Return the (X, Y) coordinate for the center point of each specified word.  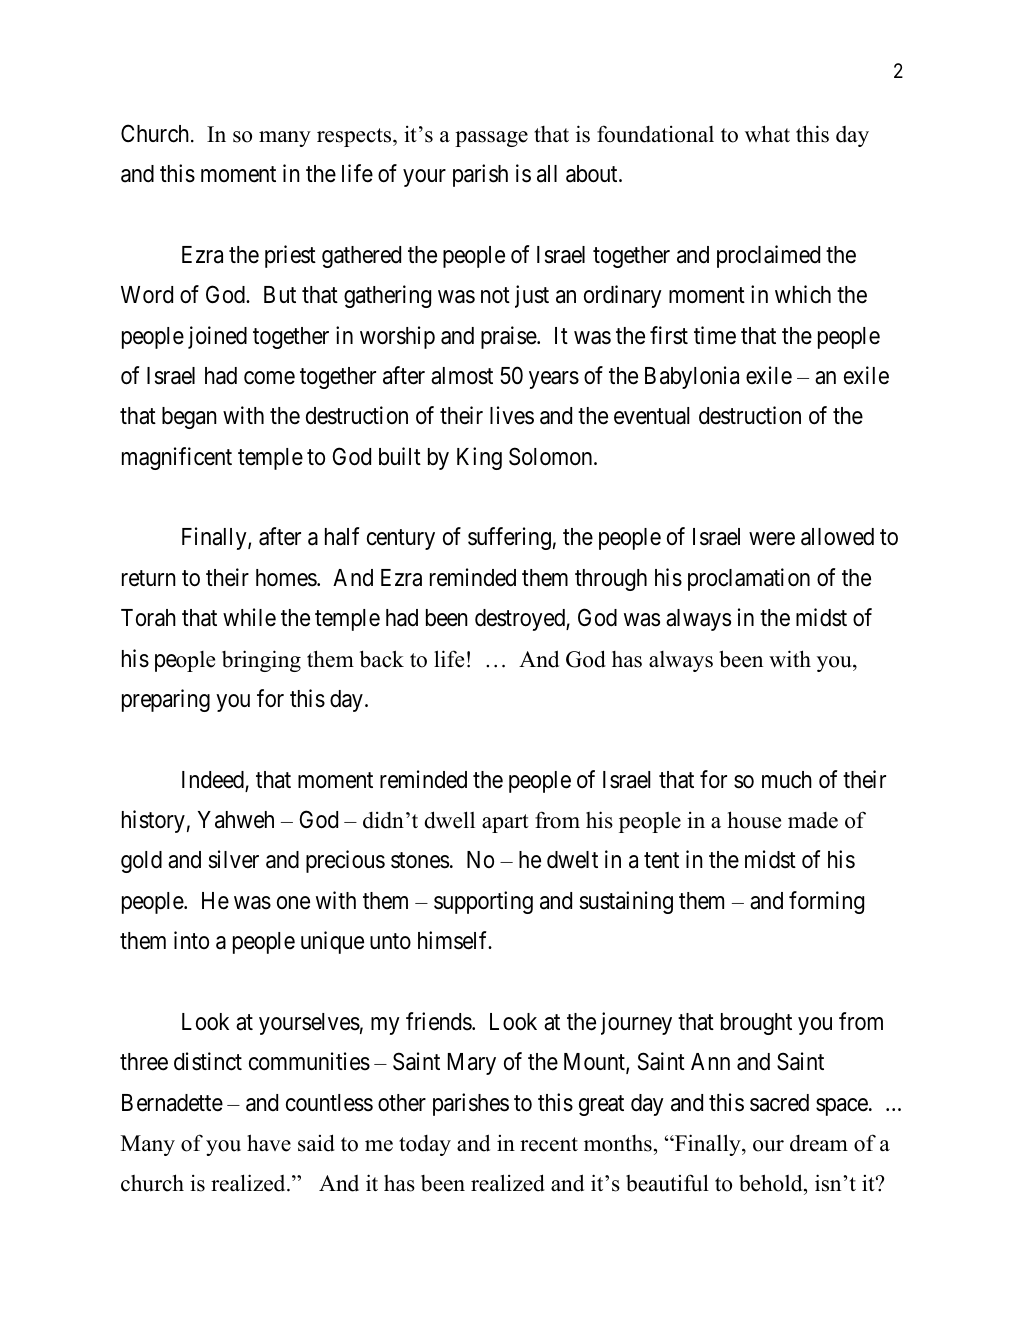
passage (491, 139)
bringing (261, 661)
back (382, 659)
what (767, 133)
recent (549, 1144)
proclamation (749, 579)
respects (355, 137)
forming (826, 902)
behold (772, 1184)
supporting (483, 902)
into (191, 940)
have (269, 1143)
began (189, 418)
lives (512, 415)
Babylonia (692, 377)
